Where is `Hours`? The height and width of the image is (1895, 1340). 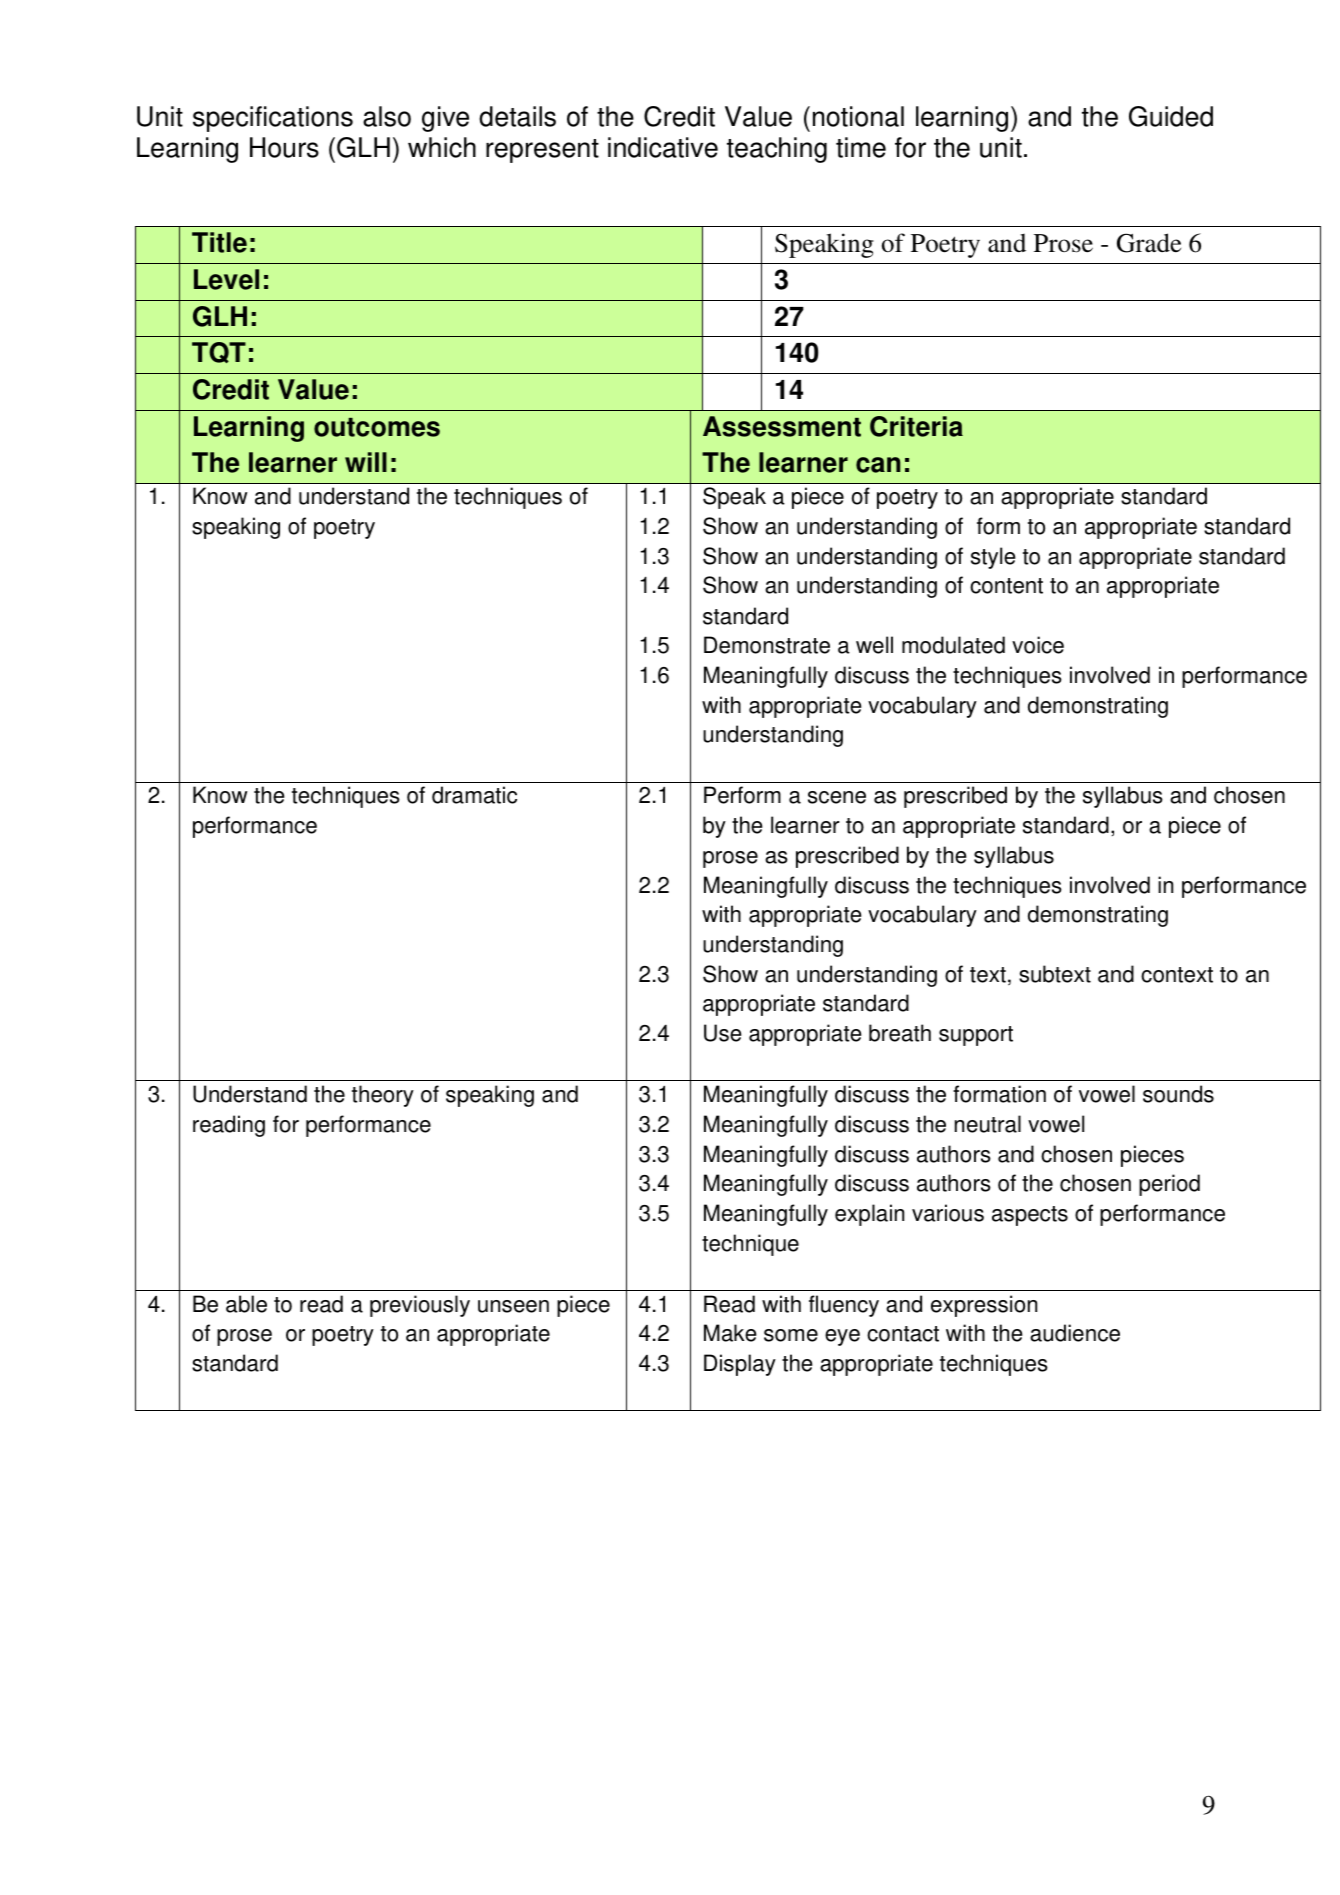 Hours is located at coordinates (284, 147).
